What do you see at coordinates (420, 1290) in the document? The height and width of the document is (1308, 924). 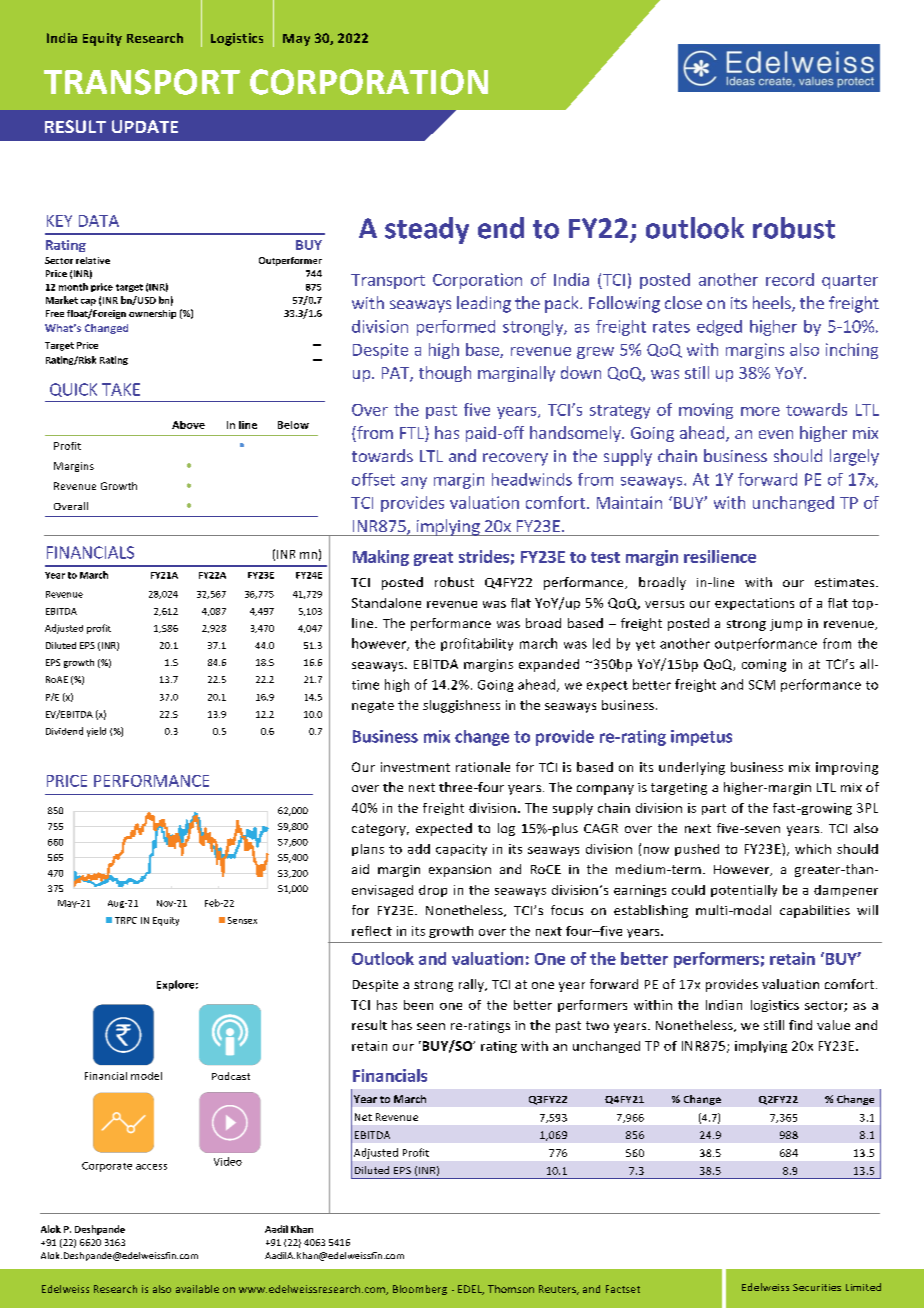 I see `Bloomberg` at bounding box center [420, 1290].
